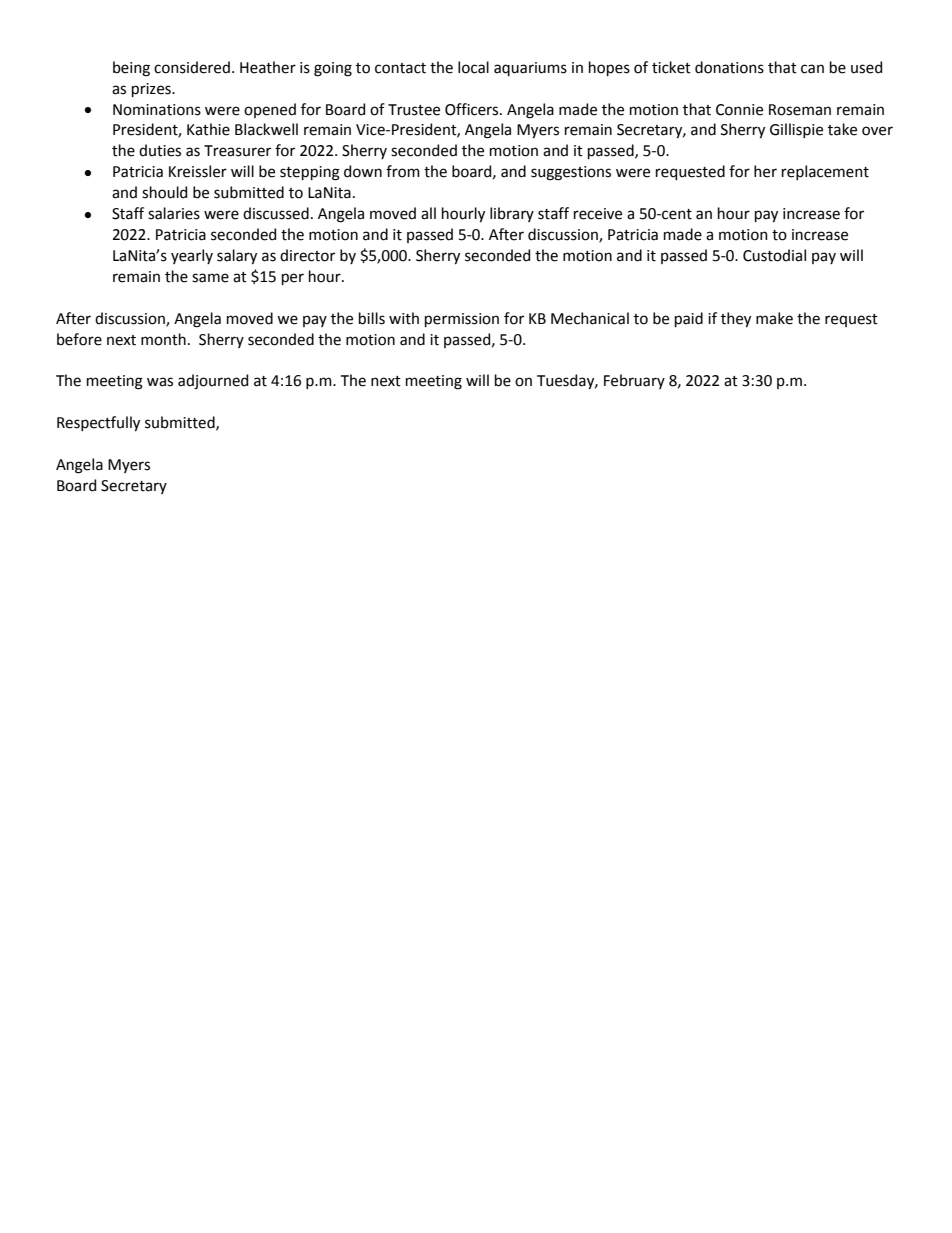 The image size is (952, 1233). I want to click on can, so click(812, 69).
